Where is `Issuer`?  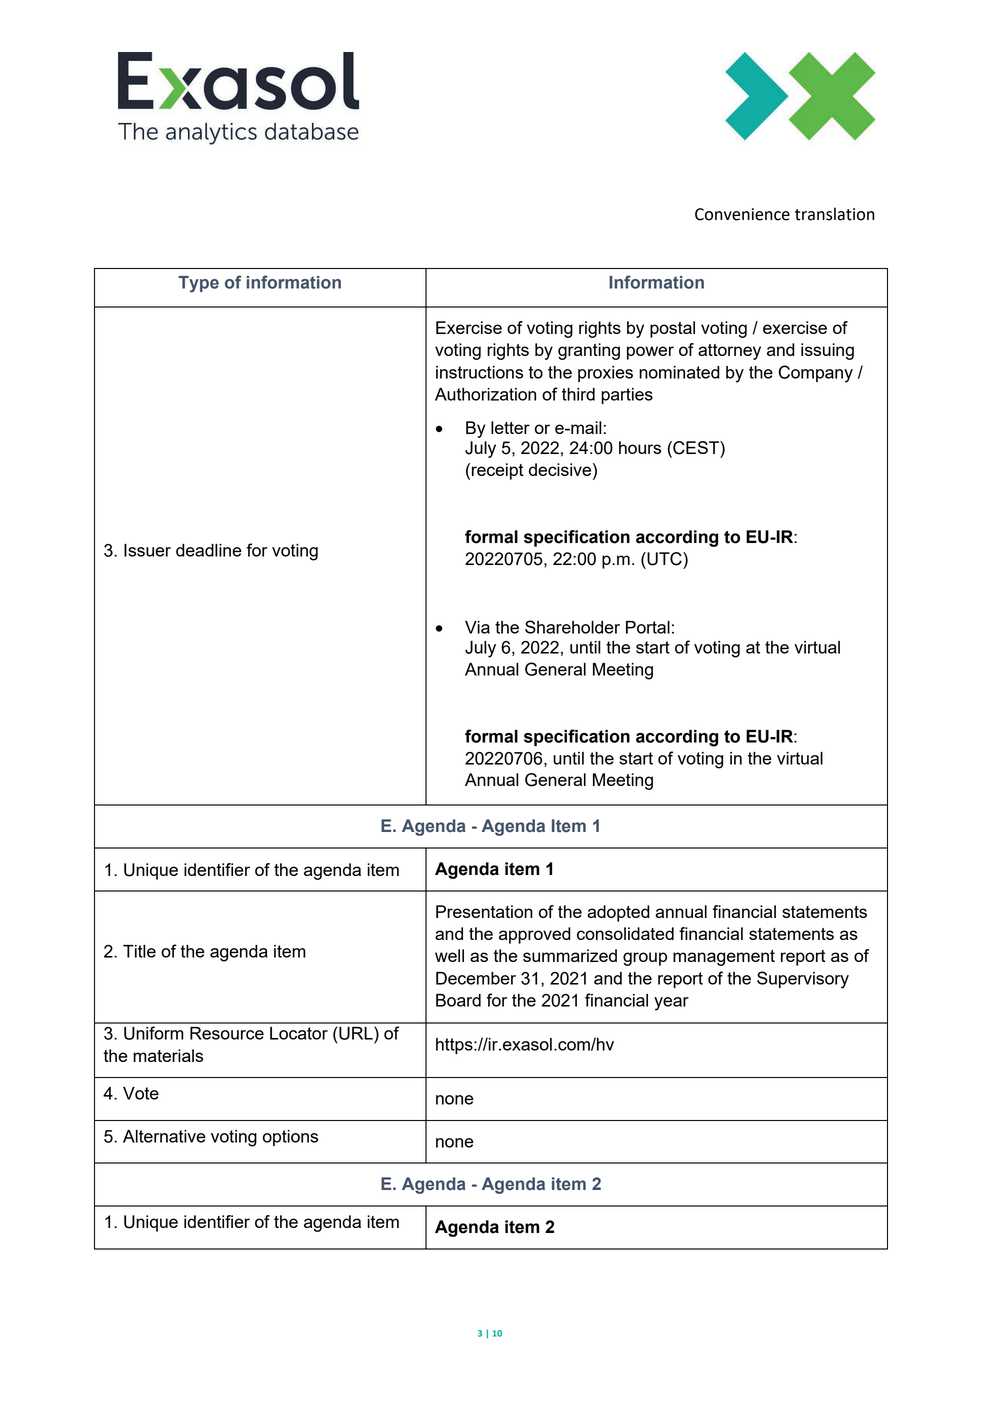 Issuer is located at coordinates (147, 550).
